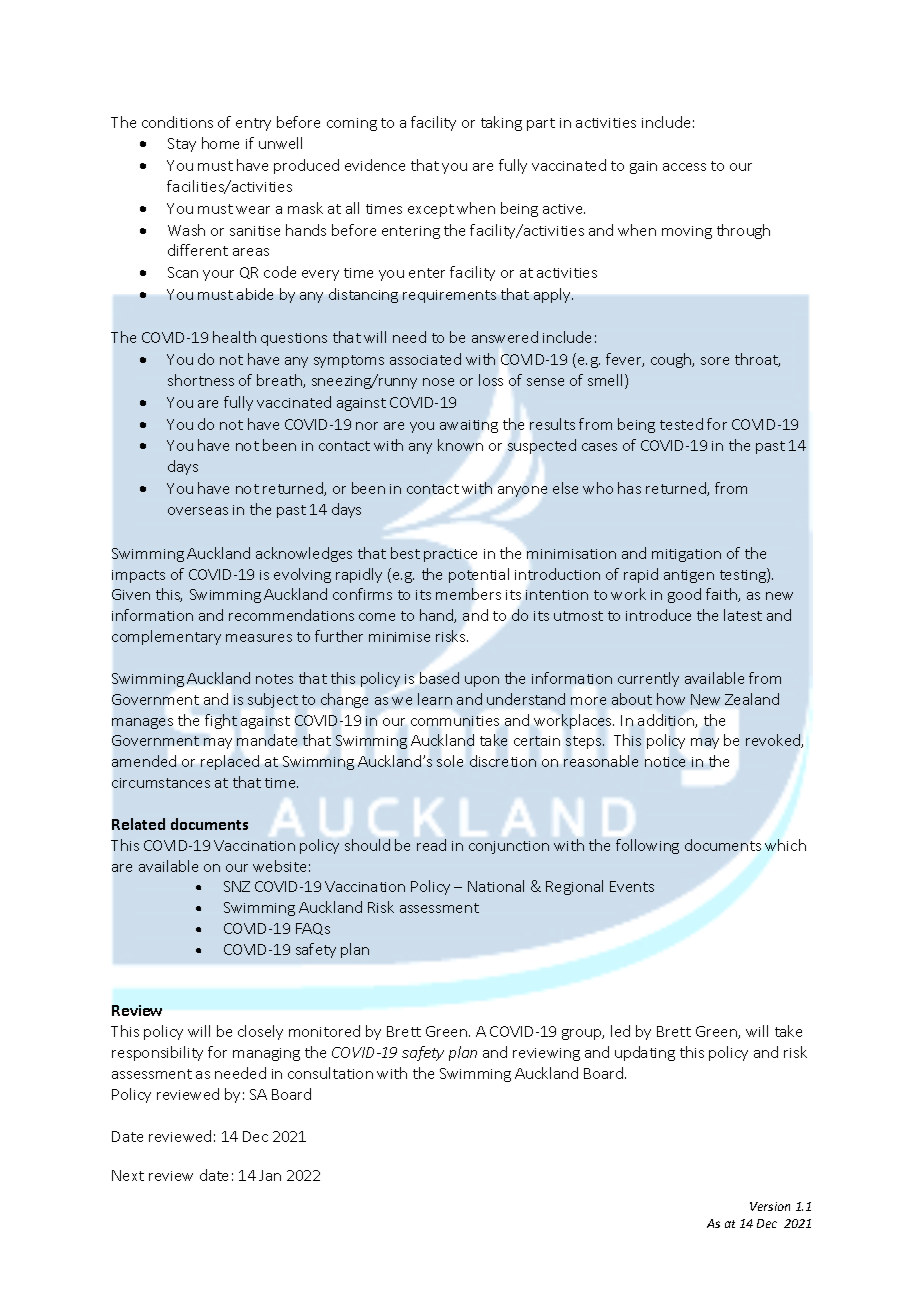 This document has width=924, height=1308. What do you see at coordinates (647, 846) in the document?
I see `following` at bounding box center [647, 846].
